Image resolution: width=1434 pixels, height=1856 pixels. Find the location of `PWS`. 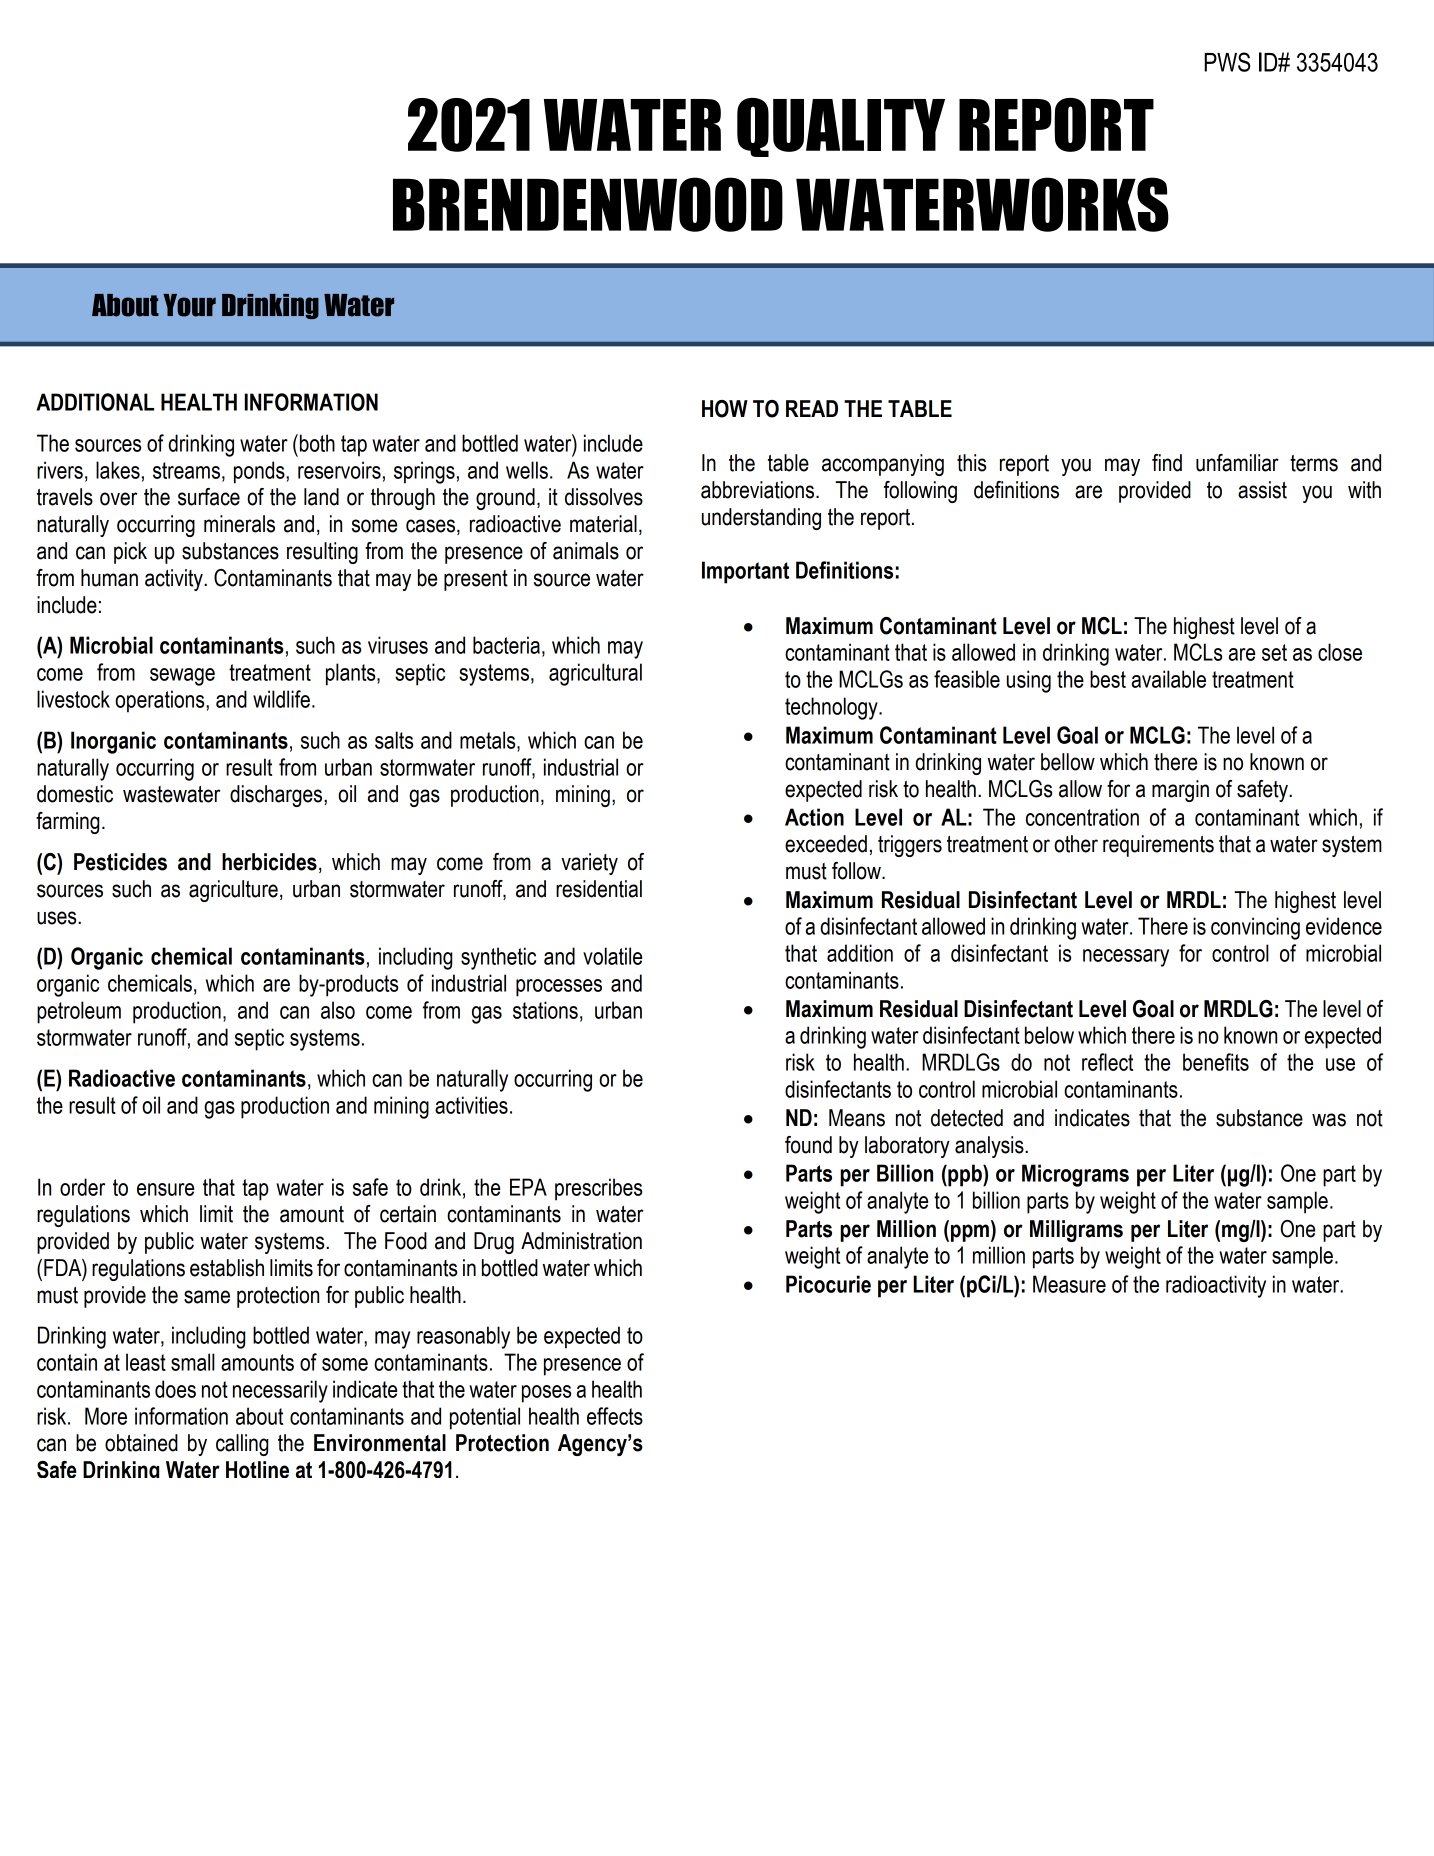

PWS is located at coordinates (1227, 62).
